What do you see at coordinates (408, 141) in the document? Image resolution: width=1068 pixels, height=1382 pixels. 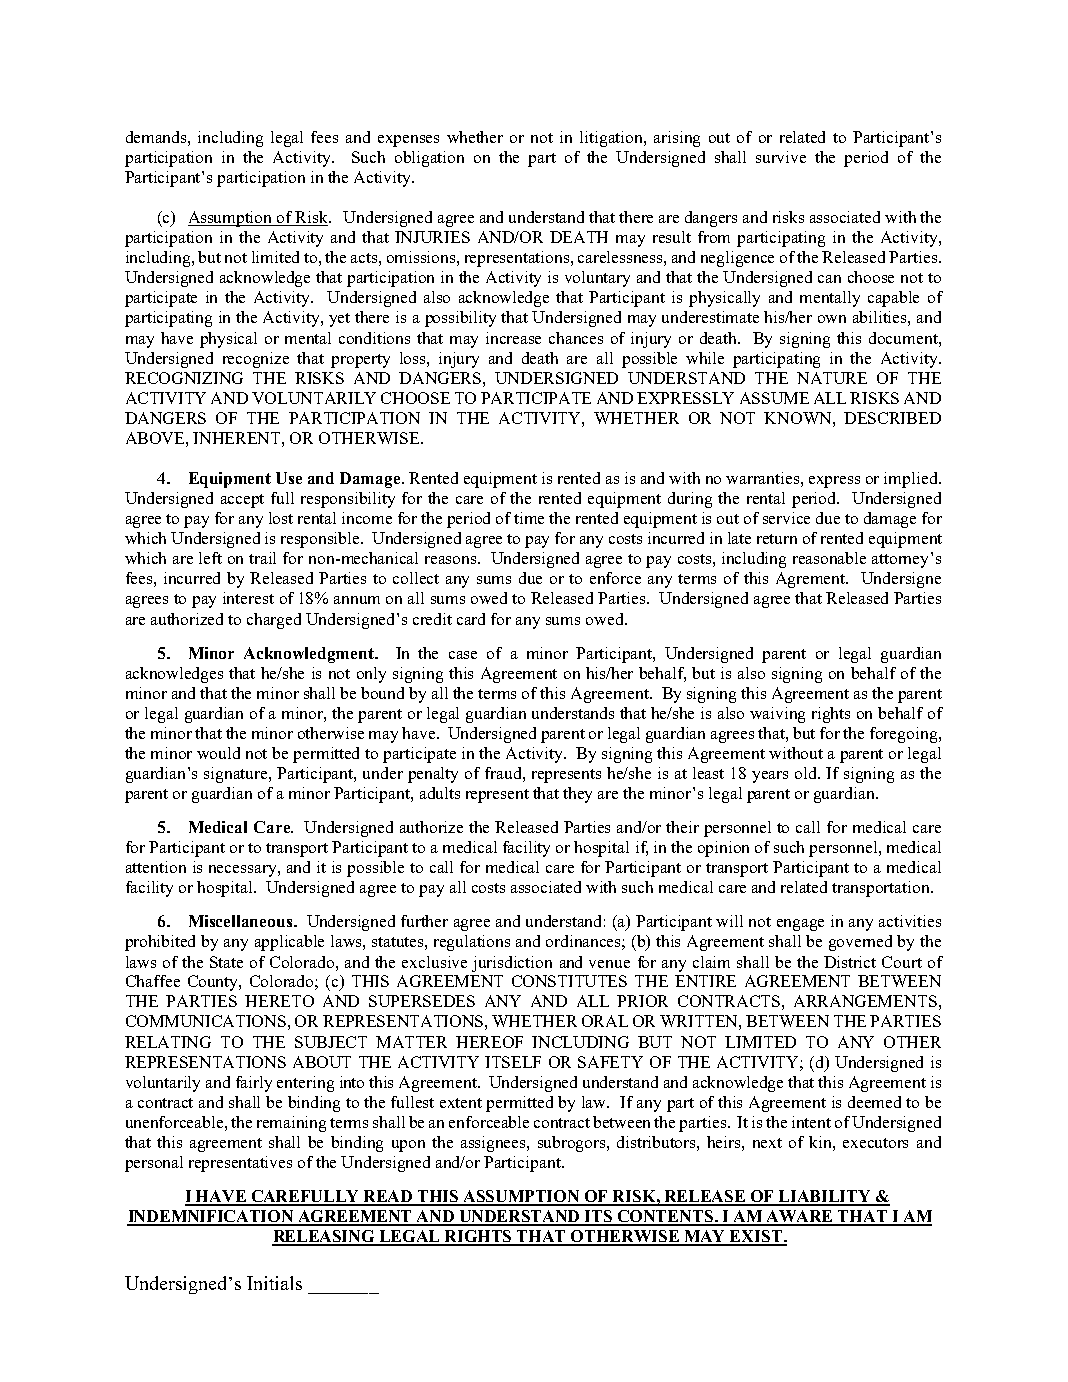 I see `expenses` at bounding box center [408, 141].
